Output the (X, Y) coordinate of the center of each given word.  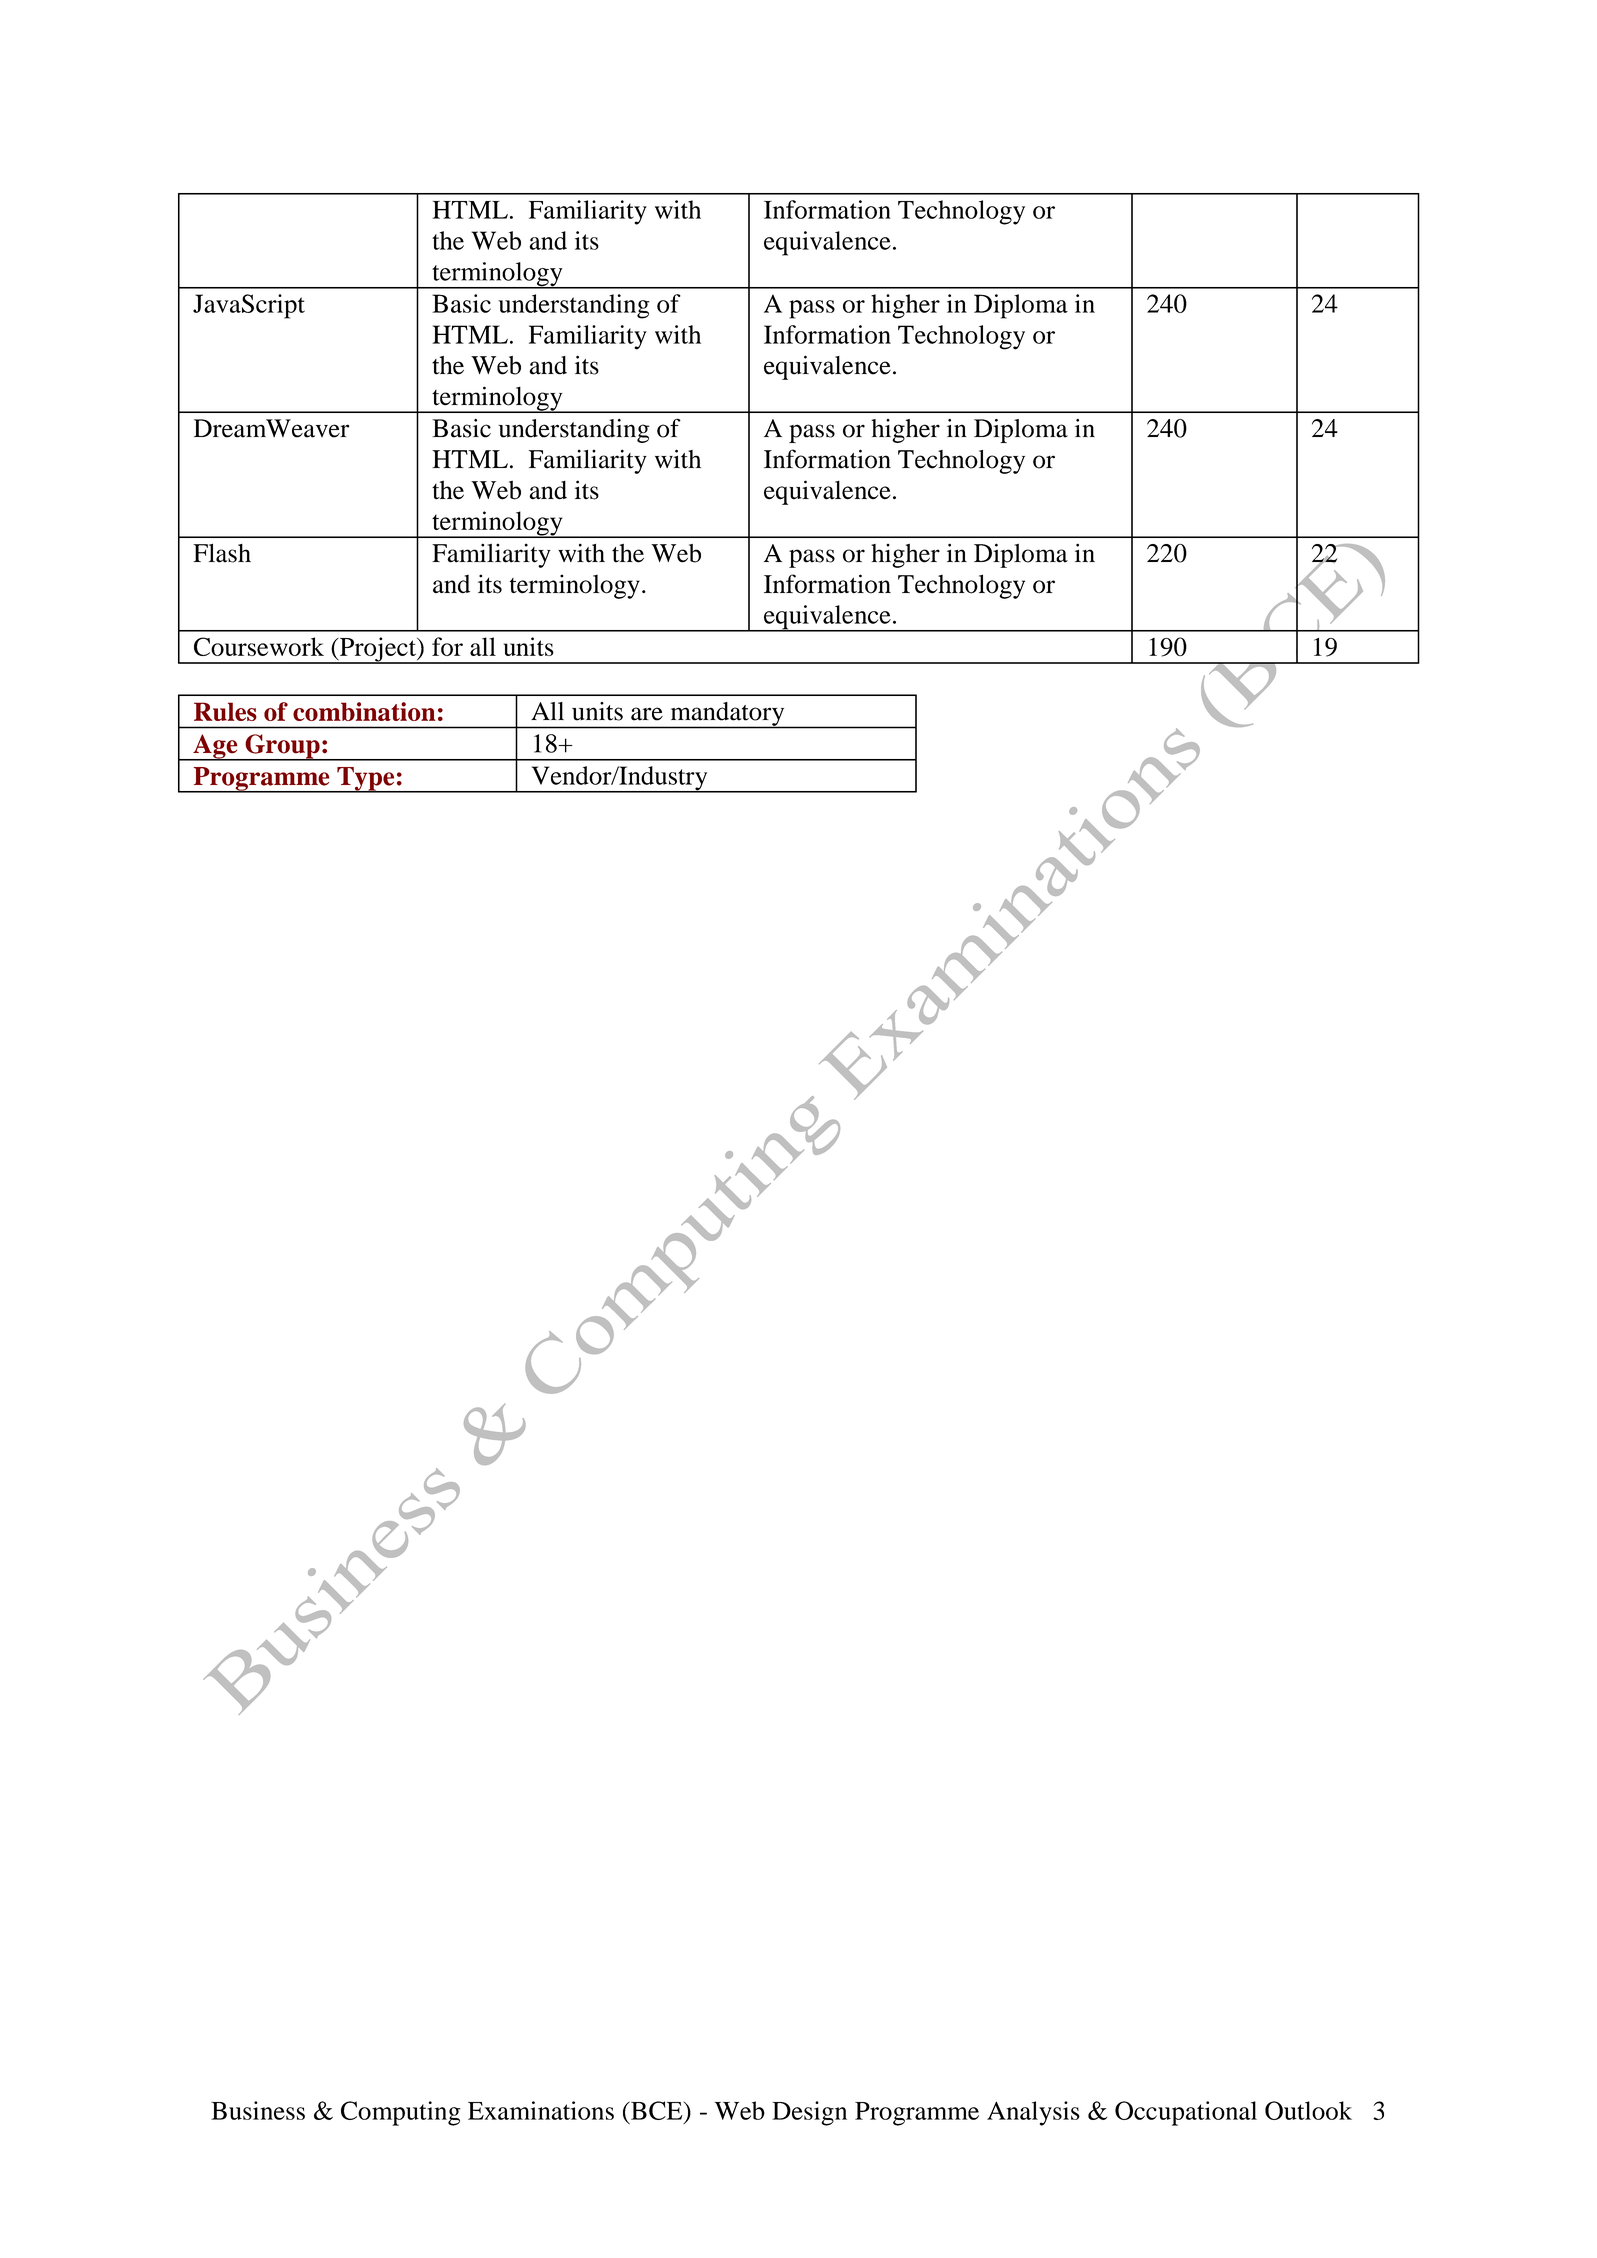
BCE (657, 2110)
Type (366, 780)
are (647, 714)
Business (258, 2110)
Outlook (1308, 2110)
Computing (401, 2113)
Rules (225, 711)
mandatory (727, 715)
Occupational (1186, 2113)
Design (809, 2113)
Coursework (259, 646)
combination (364, 711)
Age (215, 747)
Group (282, 747)
